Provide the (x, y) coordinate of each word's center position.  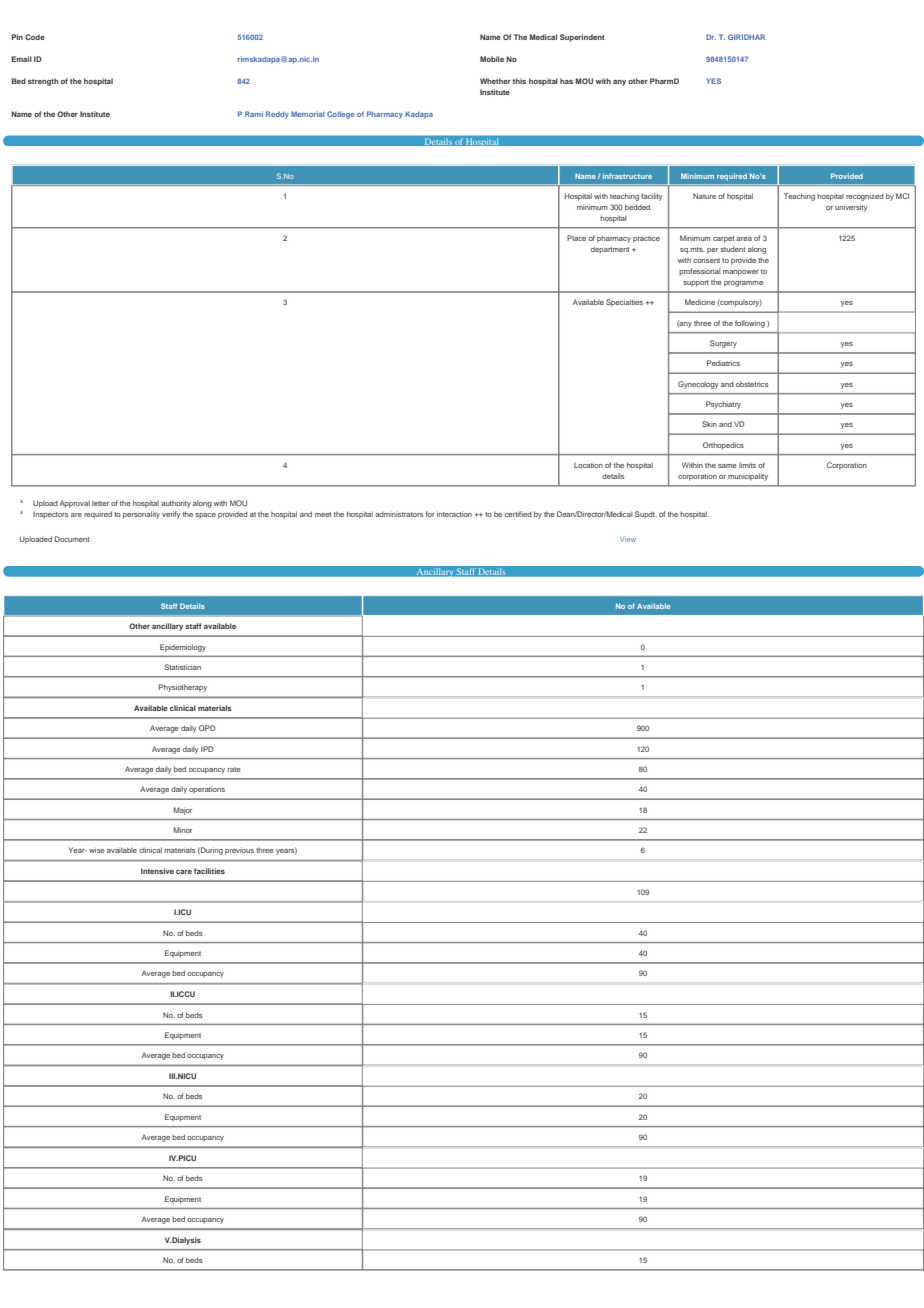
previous (239, 851)
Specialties (624, 303)
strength (43, 82)
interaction (454, 514)
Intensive (157, 871)
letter (100, 503)
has (566, 81)
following (750, 324)
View (628, 539)
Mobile (492, 59)
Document (72, 539)
